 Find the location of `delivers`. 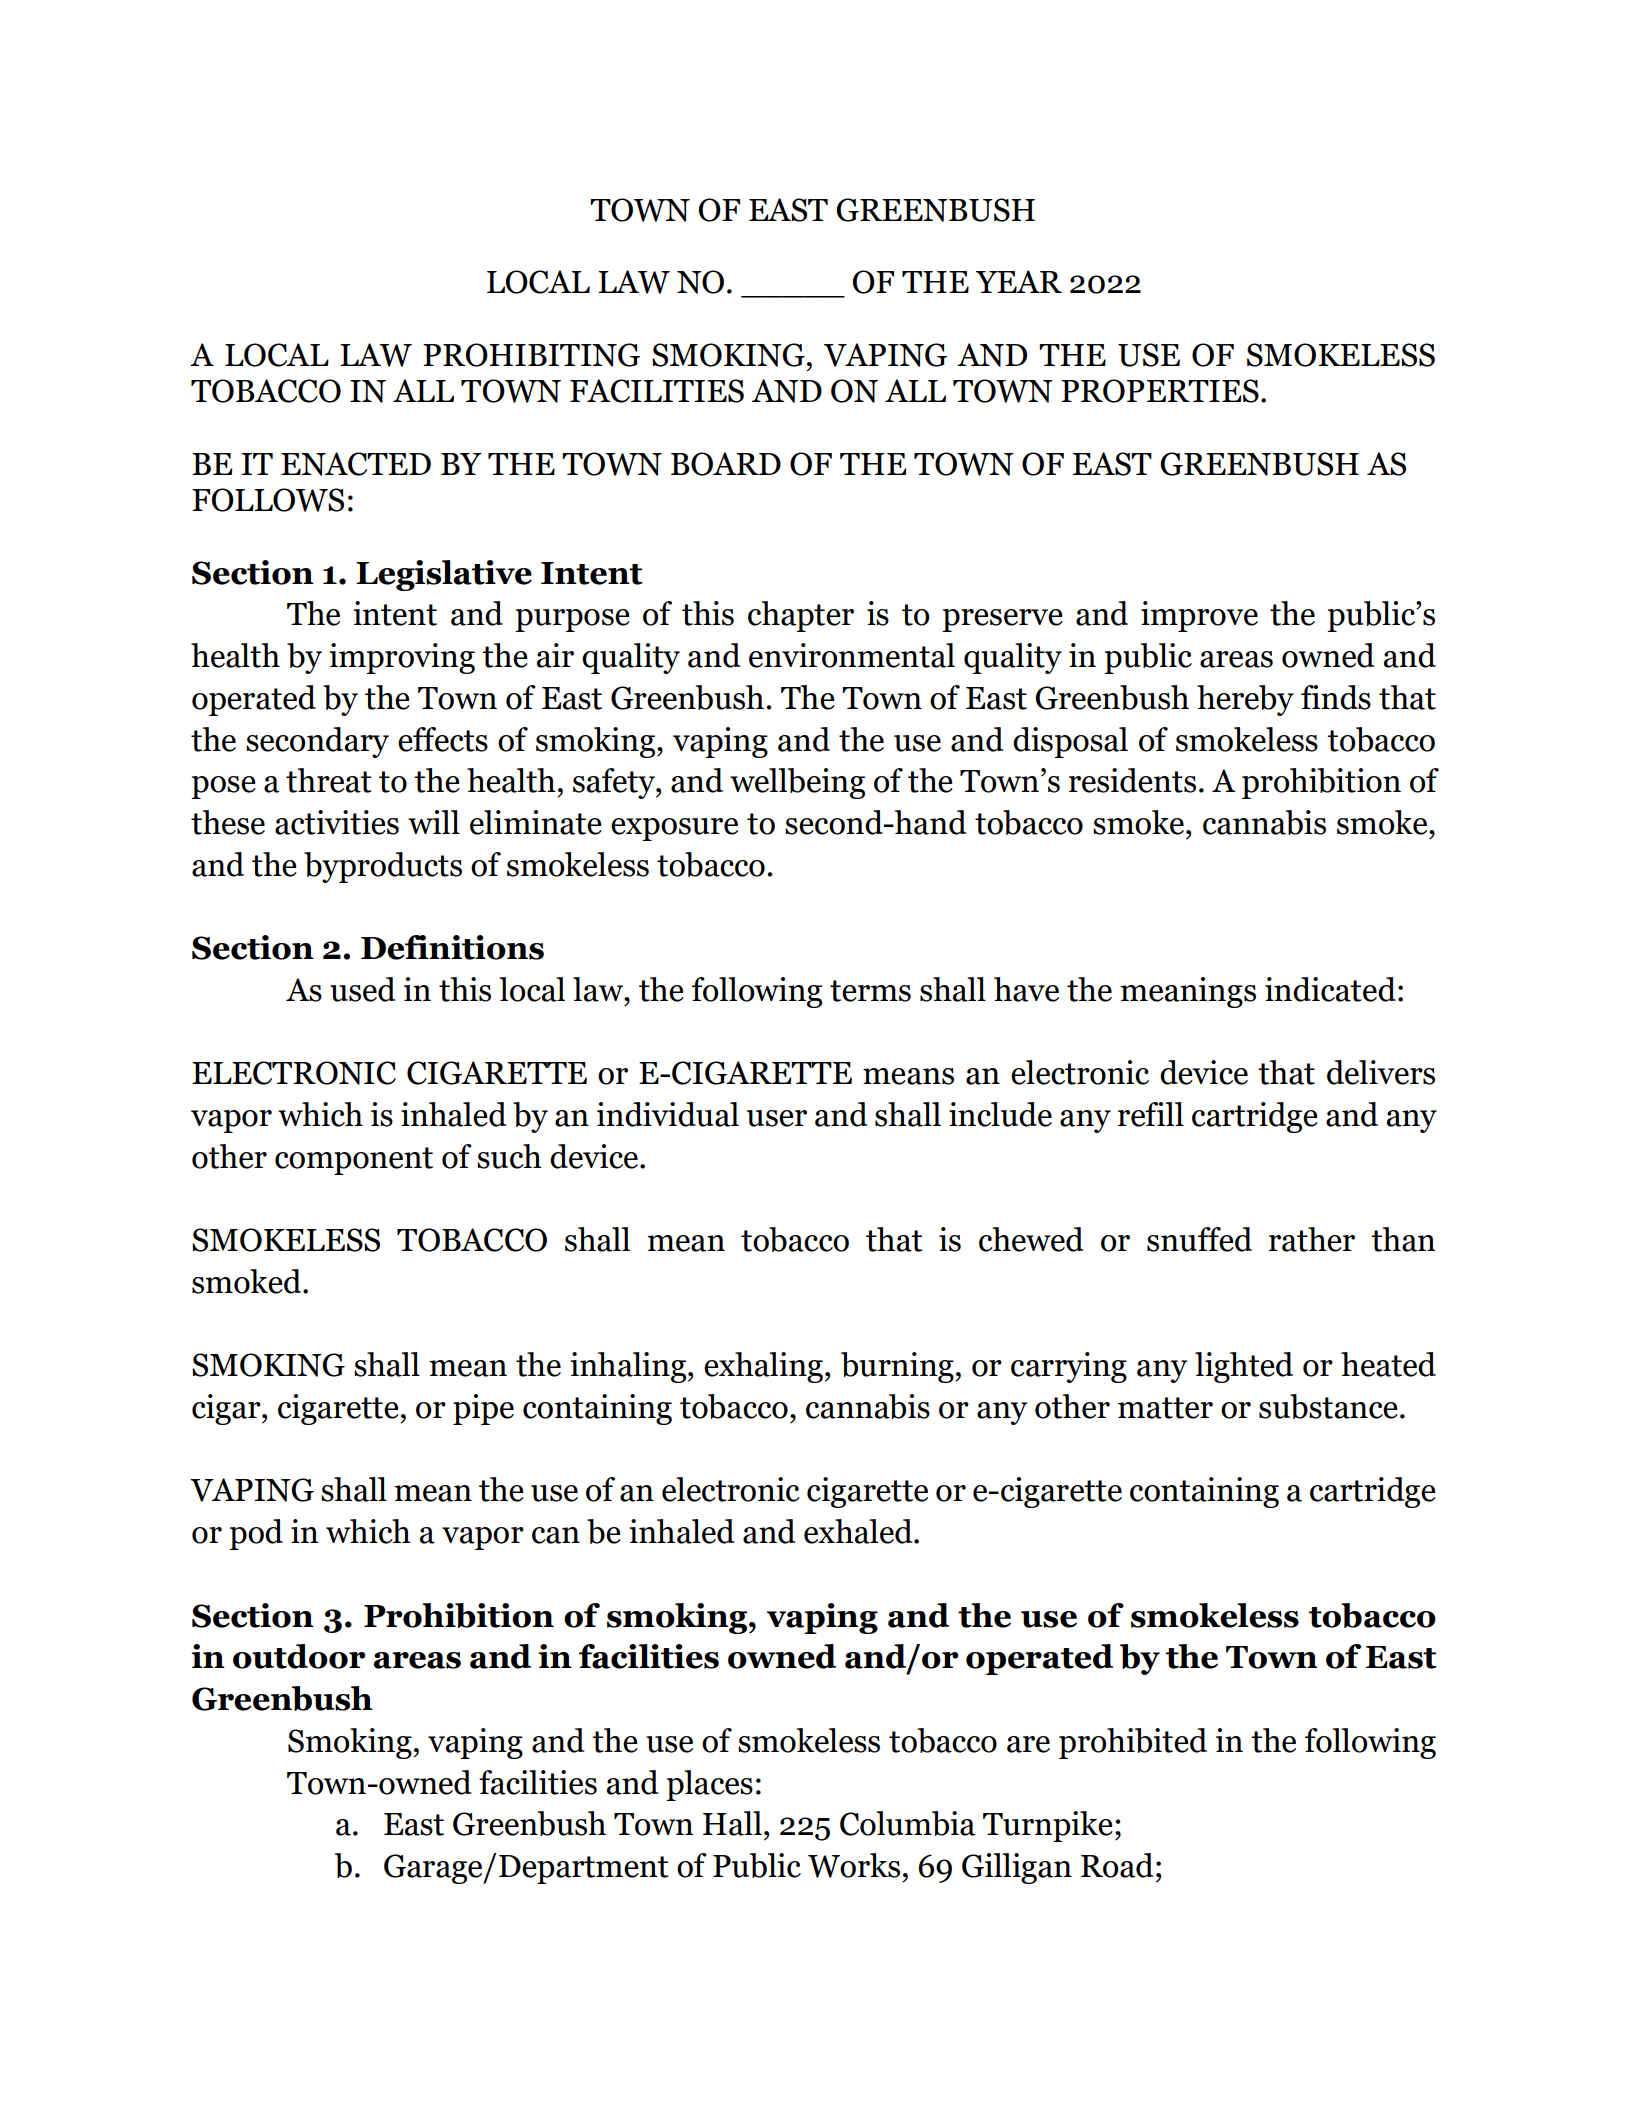

delivers is located at coordinates (1381, 1072).
